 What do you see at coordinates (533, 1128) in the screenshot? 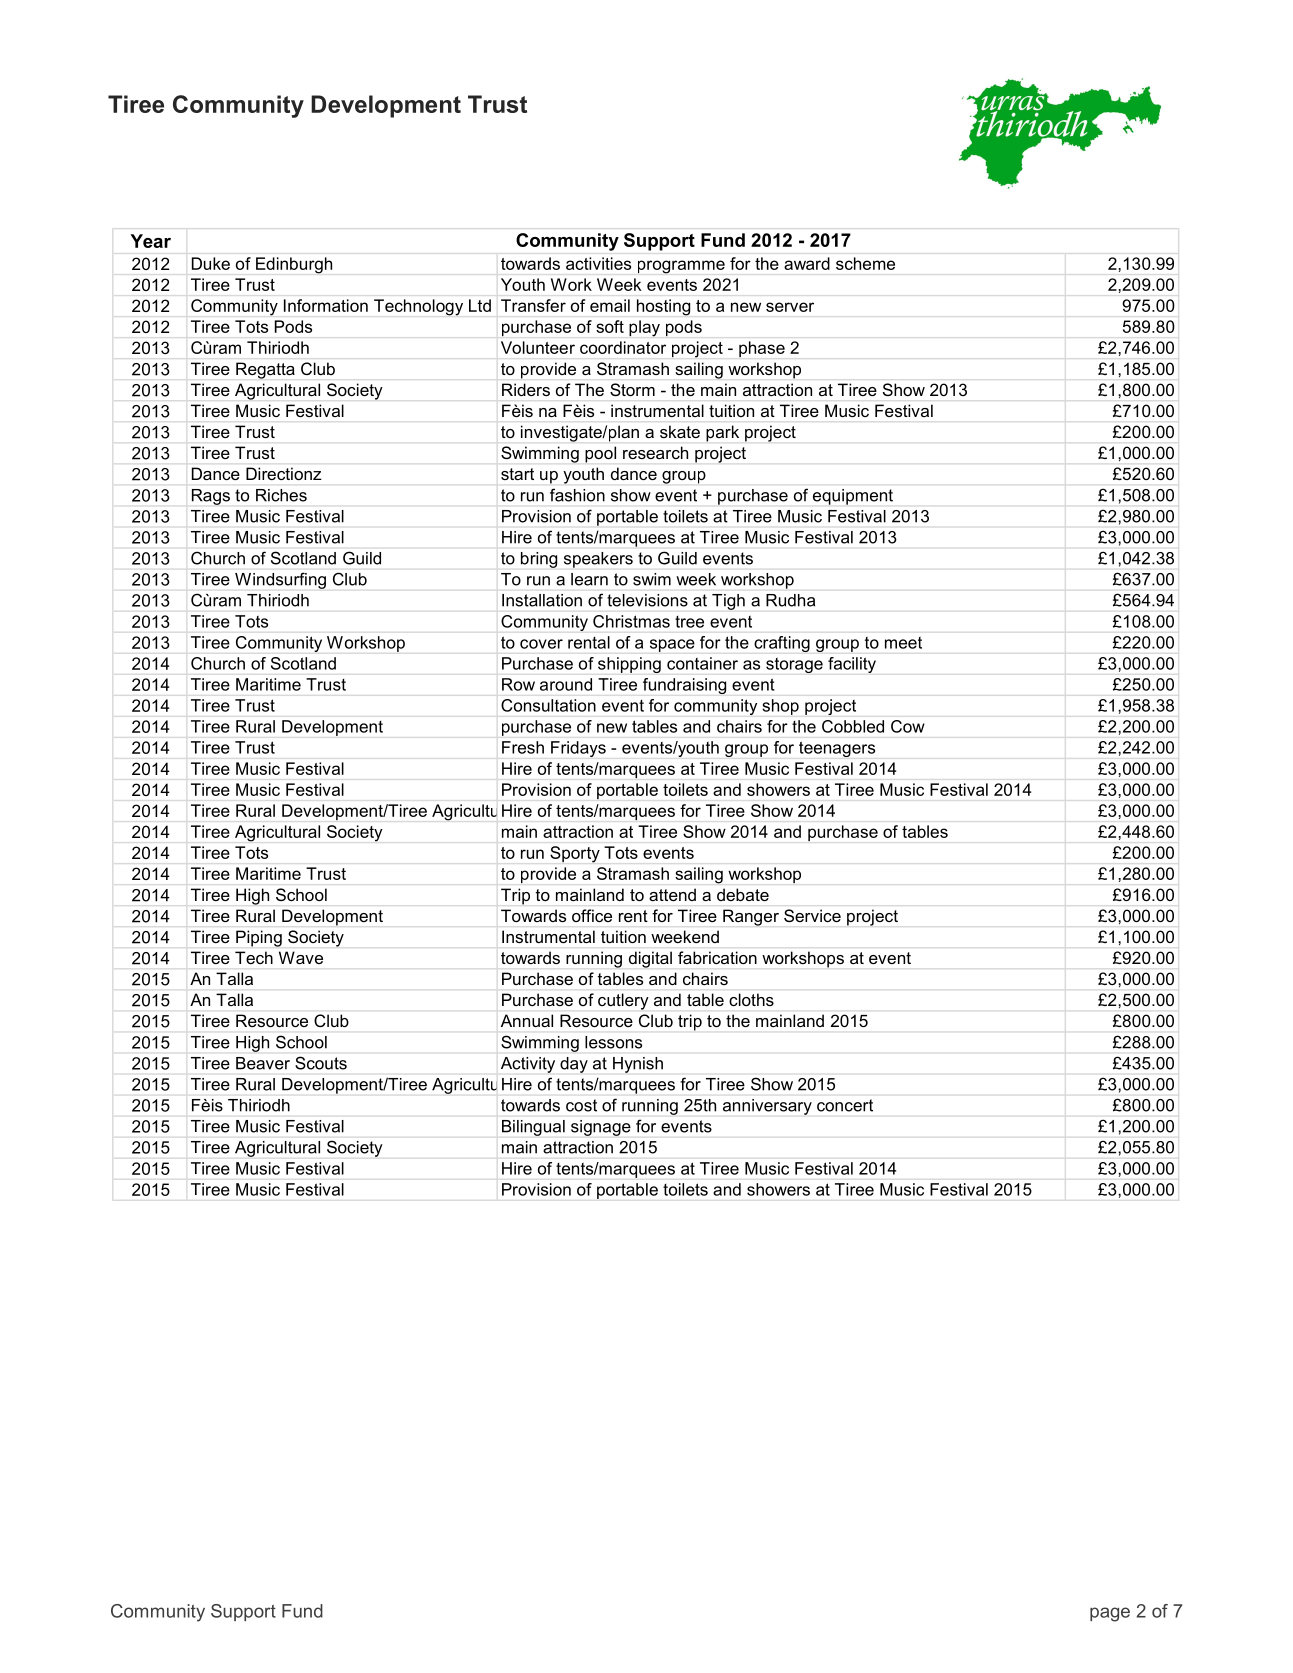
I see `Bilingual` at bounding box center [533, 1128].
